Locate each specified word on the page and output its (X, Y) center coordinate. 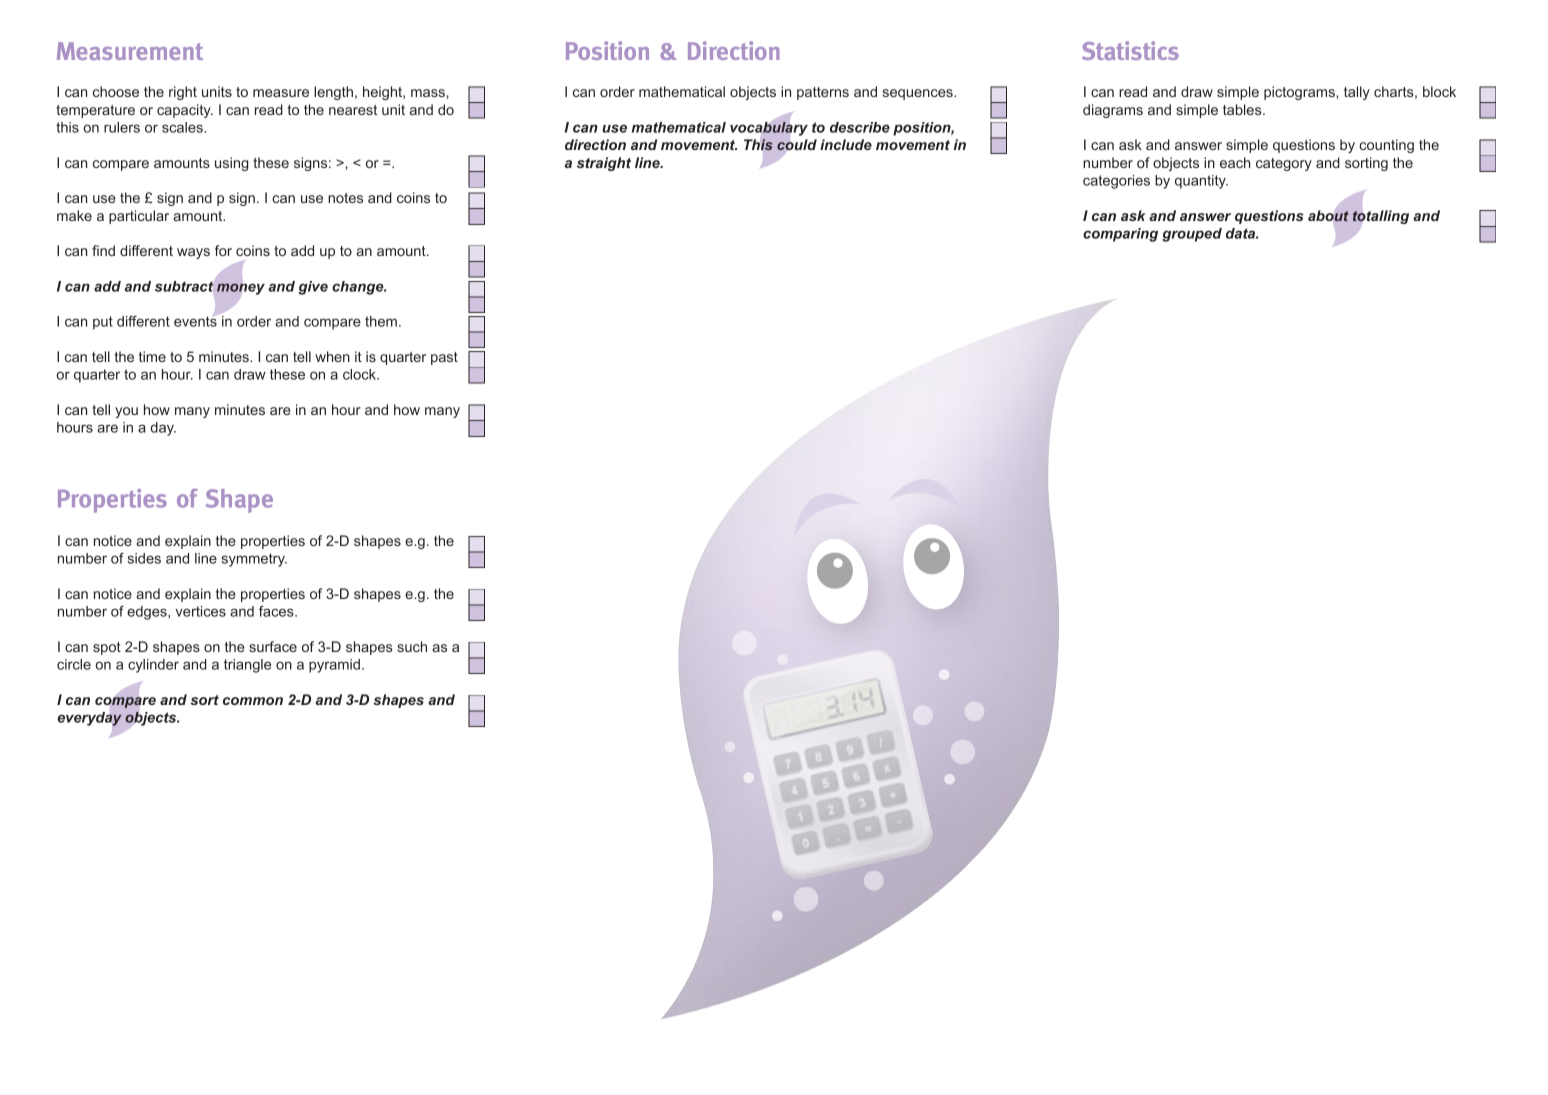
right (183, 93)
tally (1357, 93)
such (412, 646)
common (253, 701)
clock (360, 374)
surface (273, 646)
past (444, 358)
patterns (823, 93)
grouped (1192, 235)
